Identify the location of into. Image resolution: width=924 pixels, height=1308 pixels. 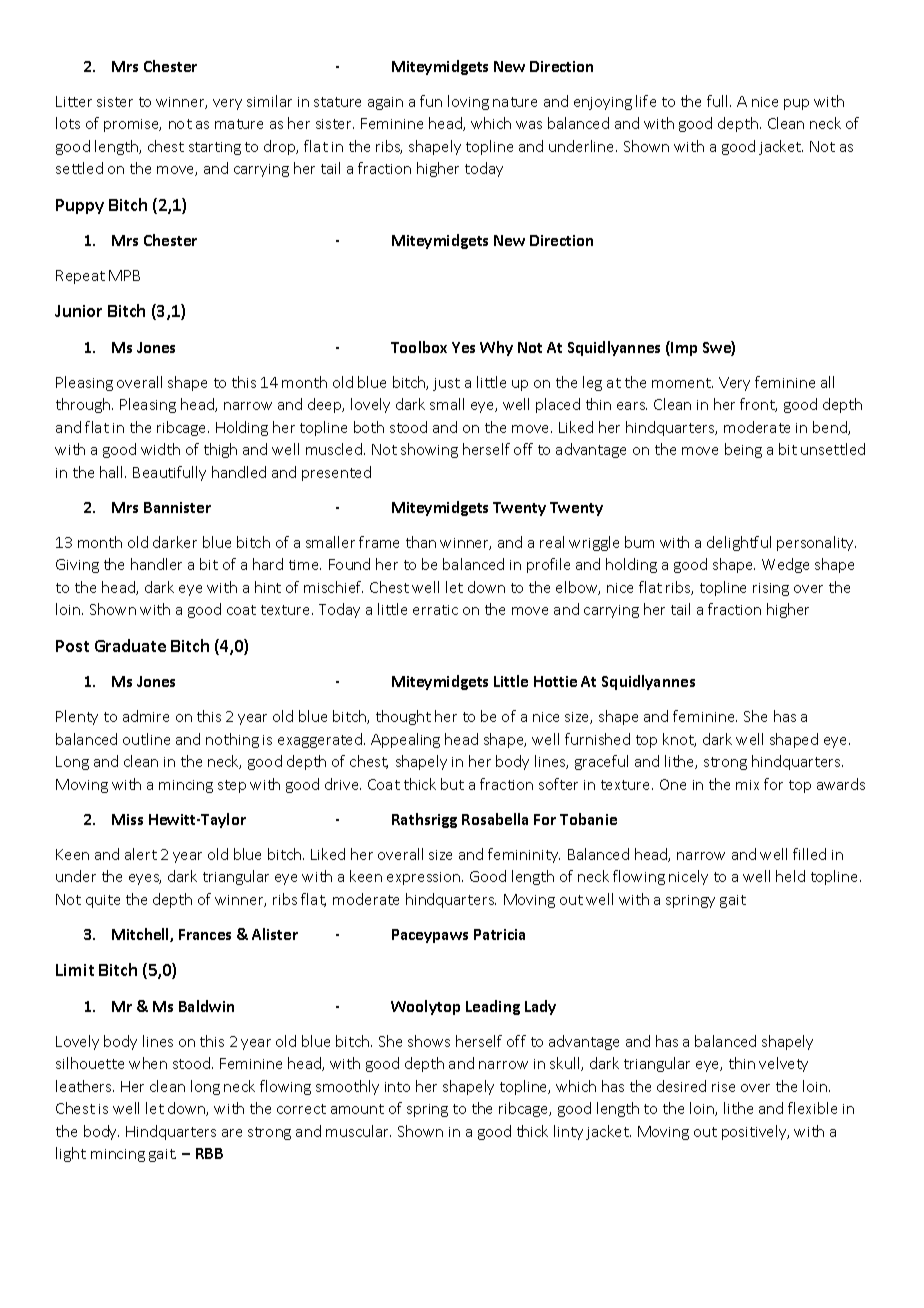
(397, 1087).
